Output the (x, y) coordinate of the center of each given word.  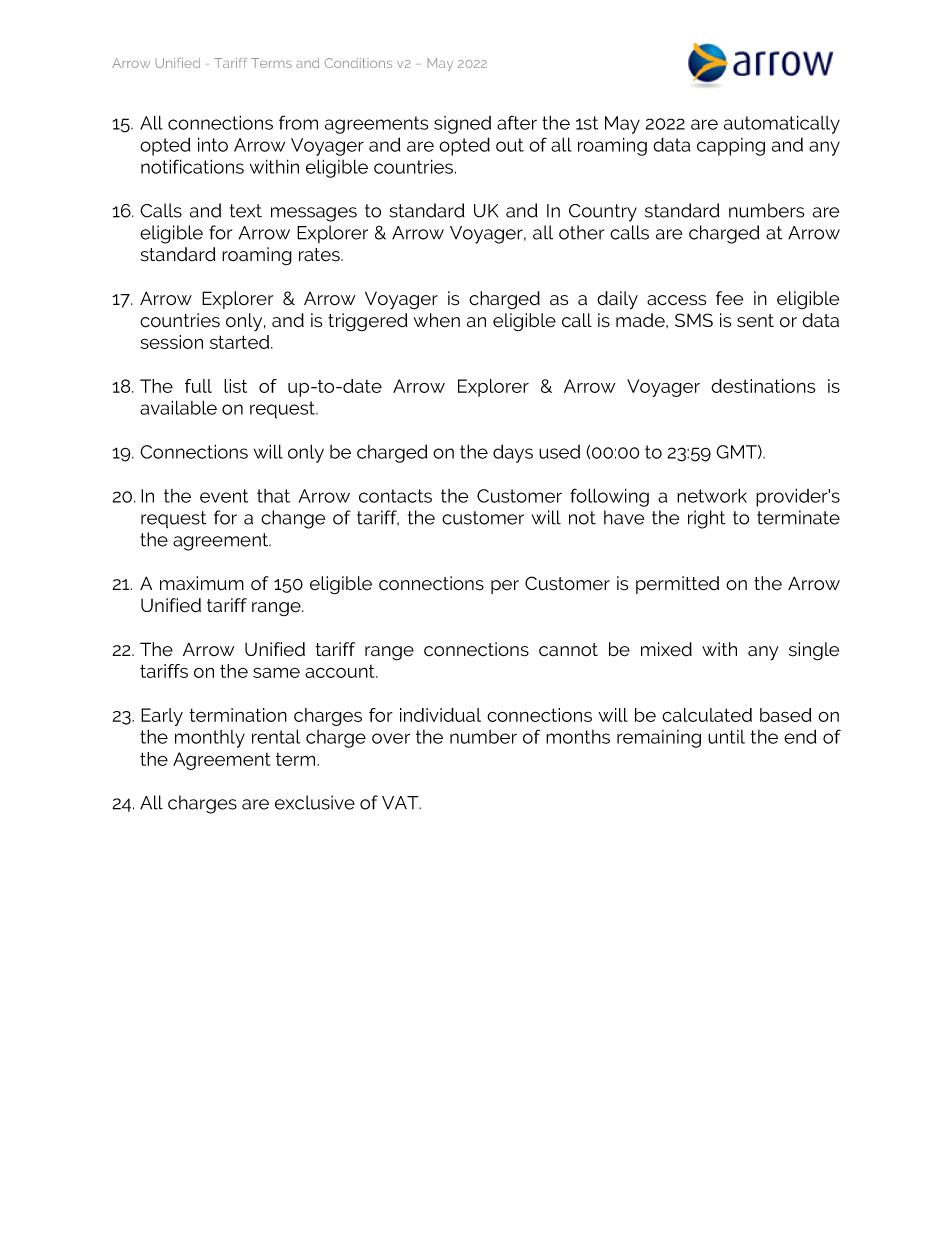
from (298, 122)
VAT (401, 803)
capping (731, 147)
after (517, 122)
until (726, 737)
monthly (210, 739)
